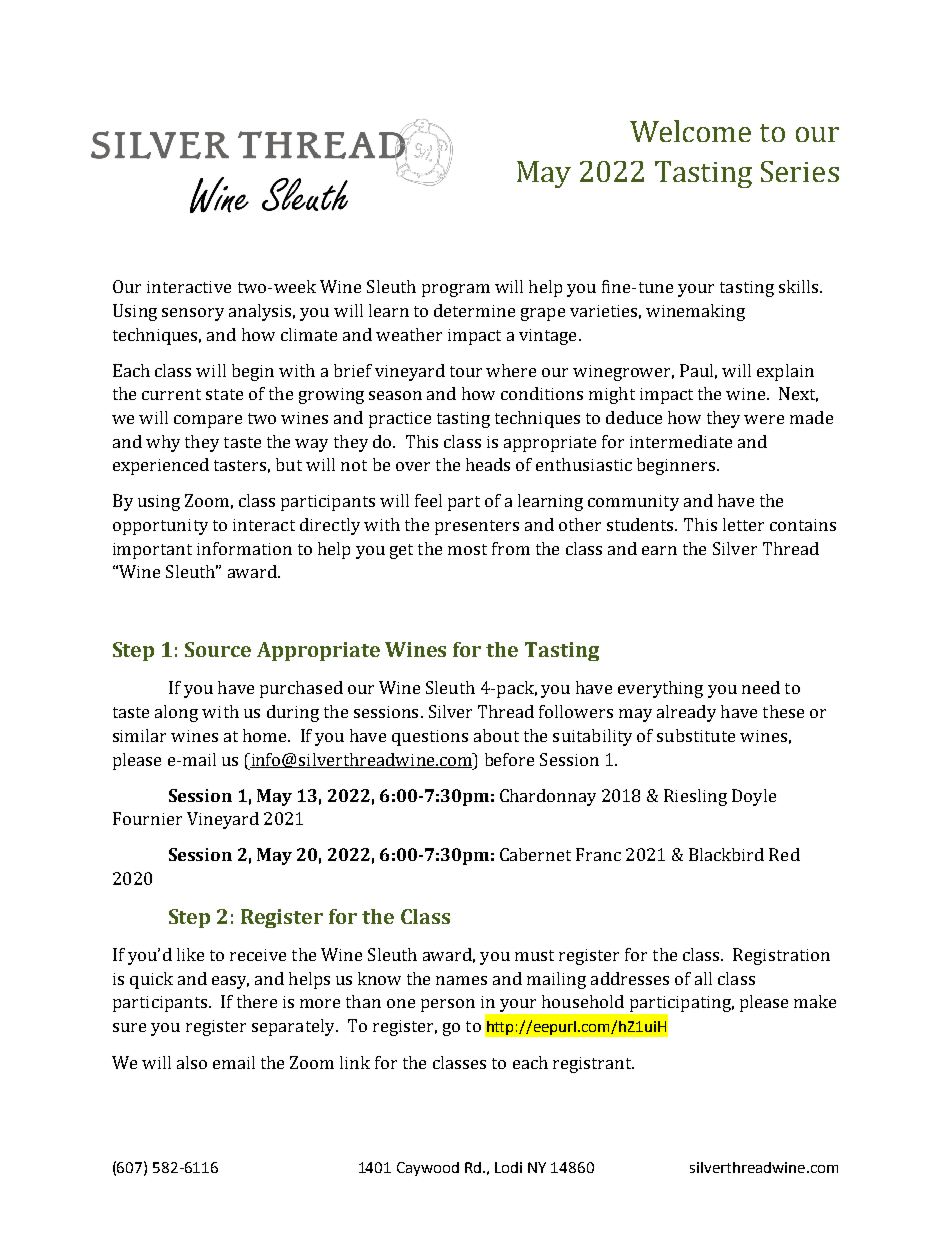 This image has height=1233, width=952. Describe the element at coordinates (456, 290) in the image. I see `program` at that location.
